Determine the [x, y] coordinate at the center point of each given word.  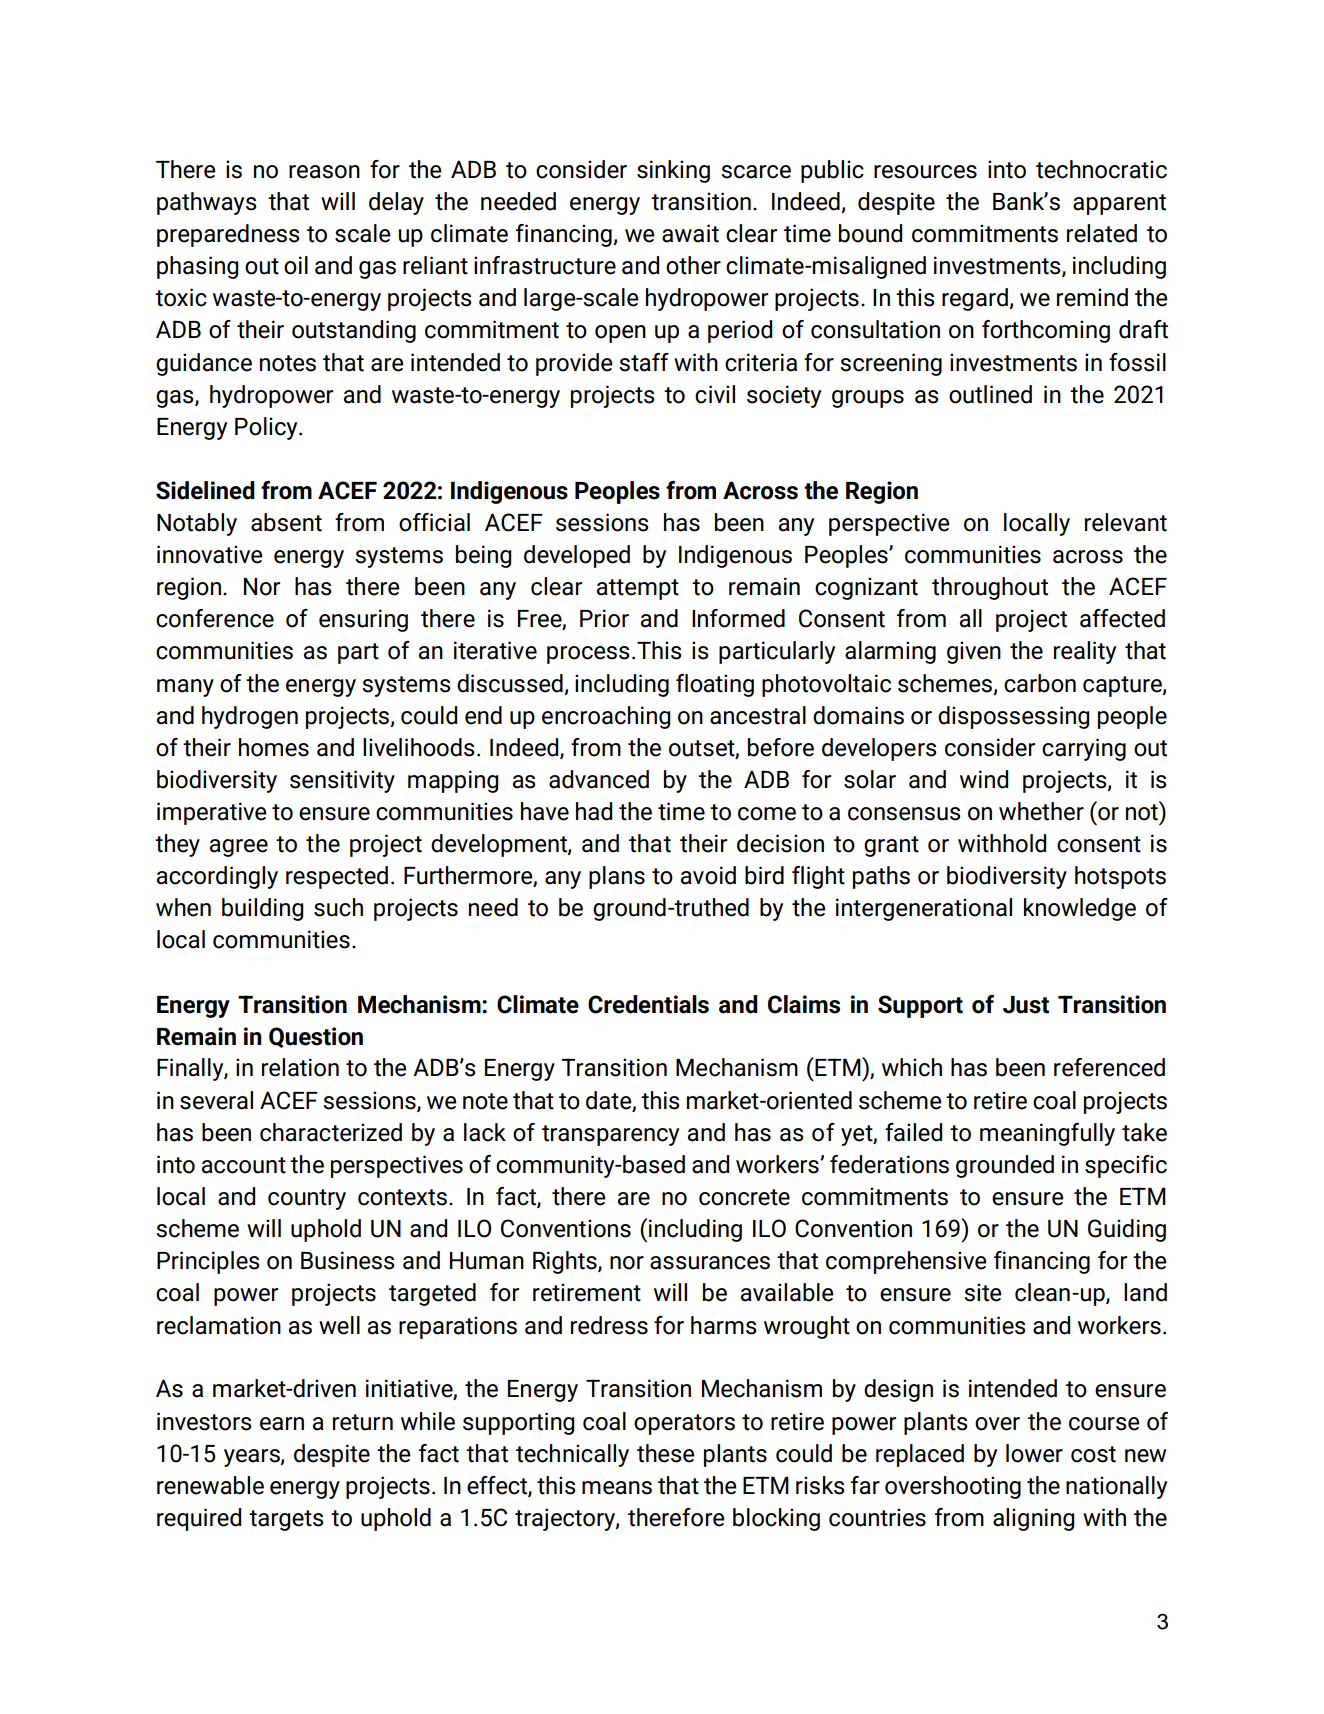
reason [324, 172]
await [690, 233]
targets [286, 1520]
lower [1034, 1453]
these [666, 1453]
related [1102, 233]
